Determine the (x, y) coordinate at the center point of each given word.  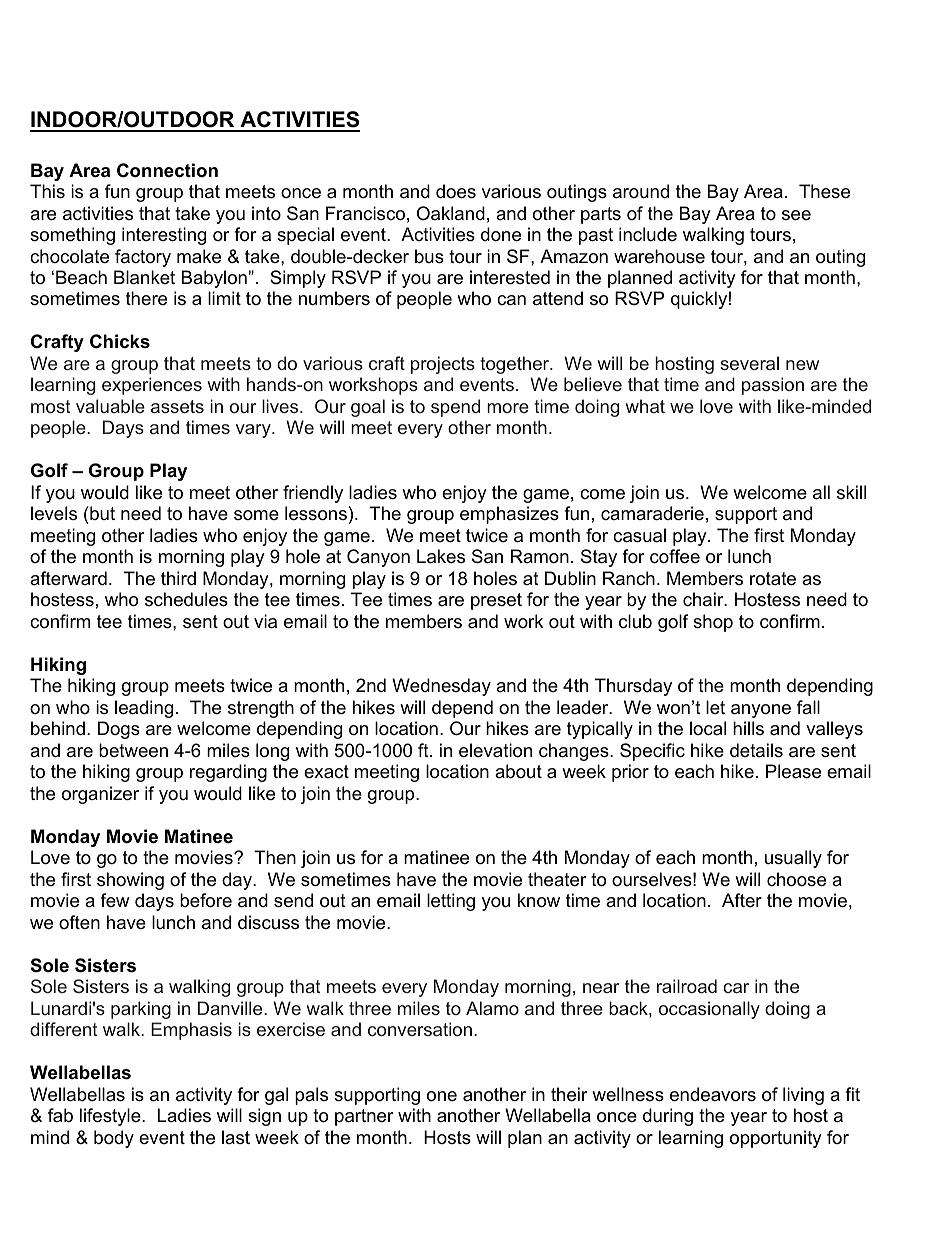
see (796, 215)
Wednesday (441, 687)
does (456, 191)
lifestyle (111, 1117)
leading (144, 709)
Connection (167, 170)
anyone (761, 711)
